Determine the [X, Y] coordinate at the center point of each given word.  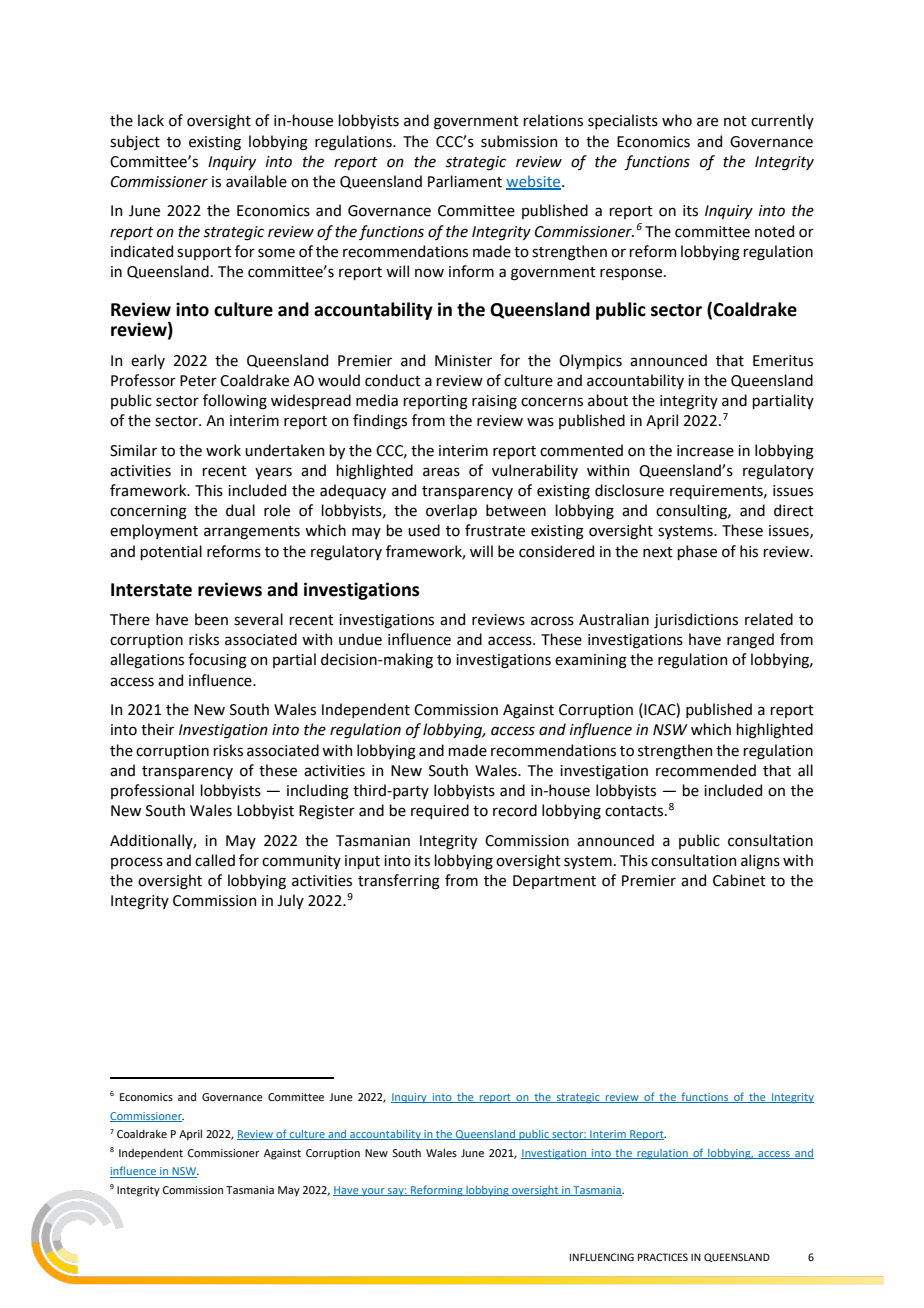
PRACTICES [663, 1257]
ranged [750, 641]
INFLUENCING [602, 1257]
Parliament [465, 181]
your [373, 1192]
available [256, 181]
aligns [760, 862]
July [290, 901]
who [677, 120]
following [235, 402]
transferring [399, 882]
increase [705, 451]
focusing [217, 661]
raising [494, 402]
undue [360, 639]
